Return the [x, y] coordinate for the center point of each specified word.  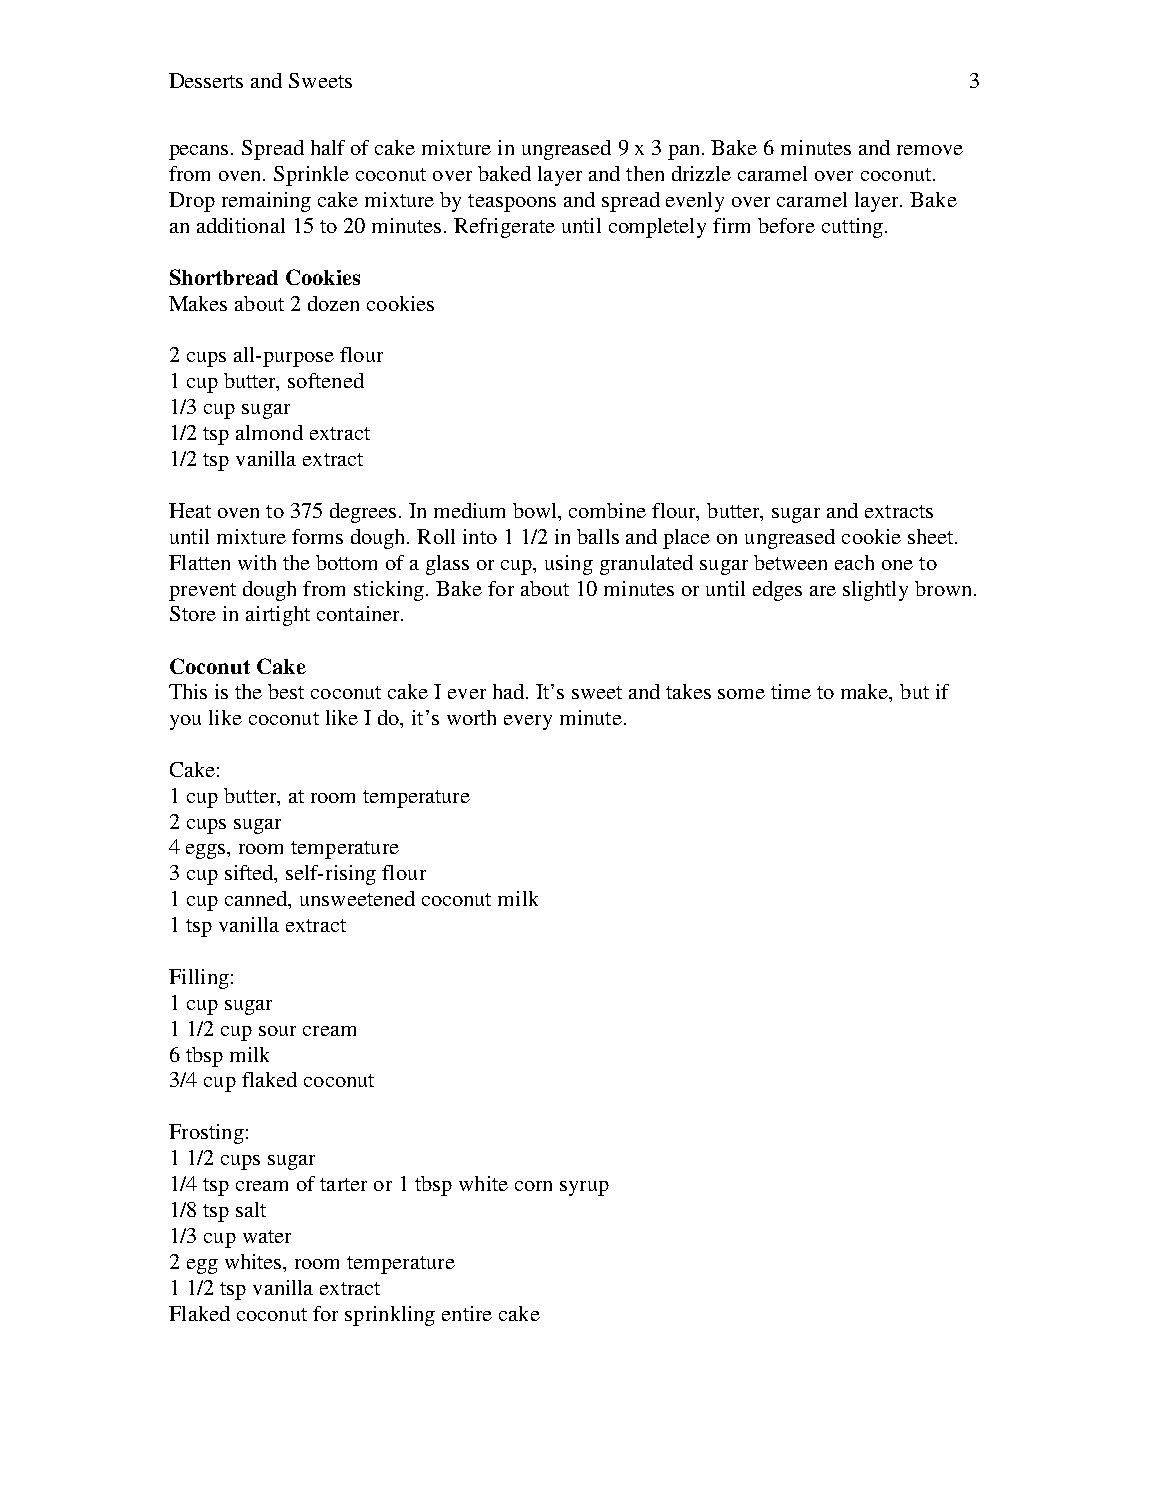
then [645, 173]
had [510, 691]
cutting [854, 228]
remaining [266, 202]
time [791, 691]
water [267, 1236]
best [286, 691]
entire [467, 1313]
